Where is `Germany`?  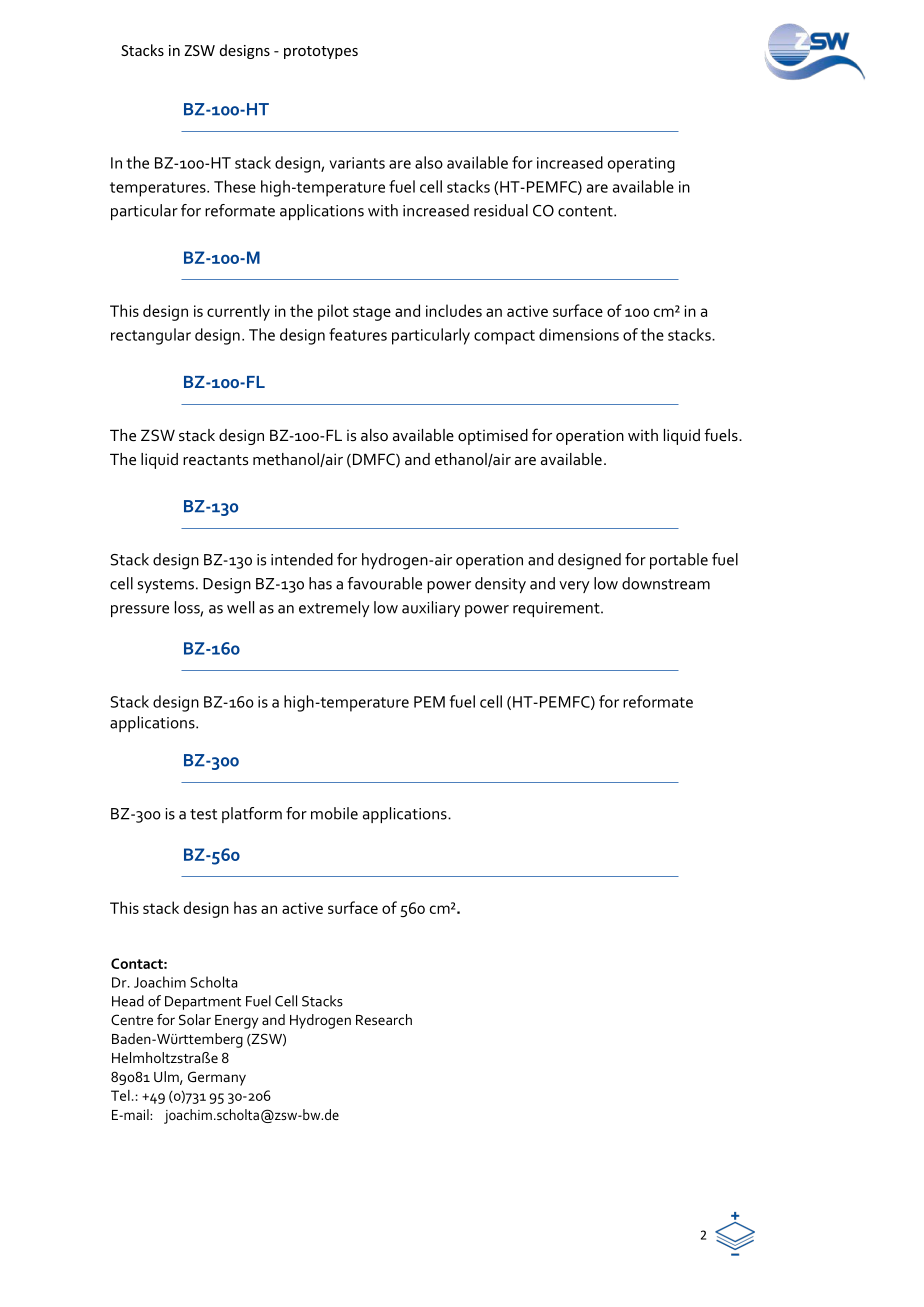 Germany is located at coordinates (217, 1078).
